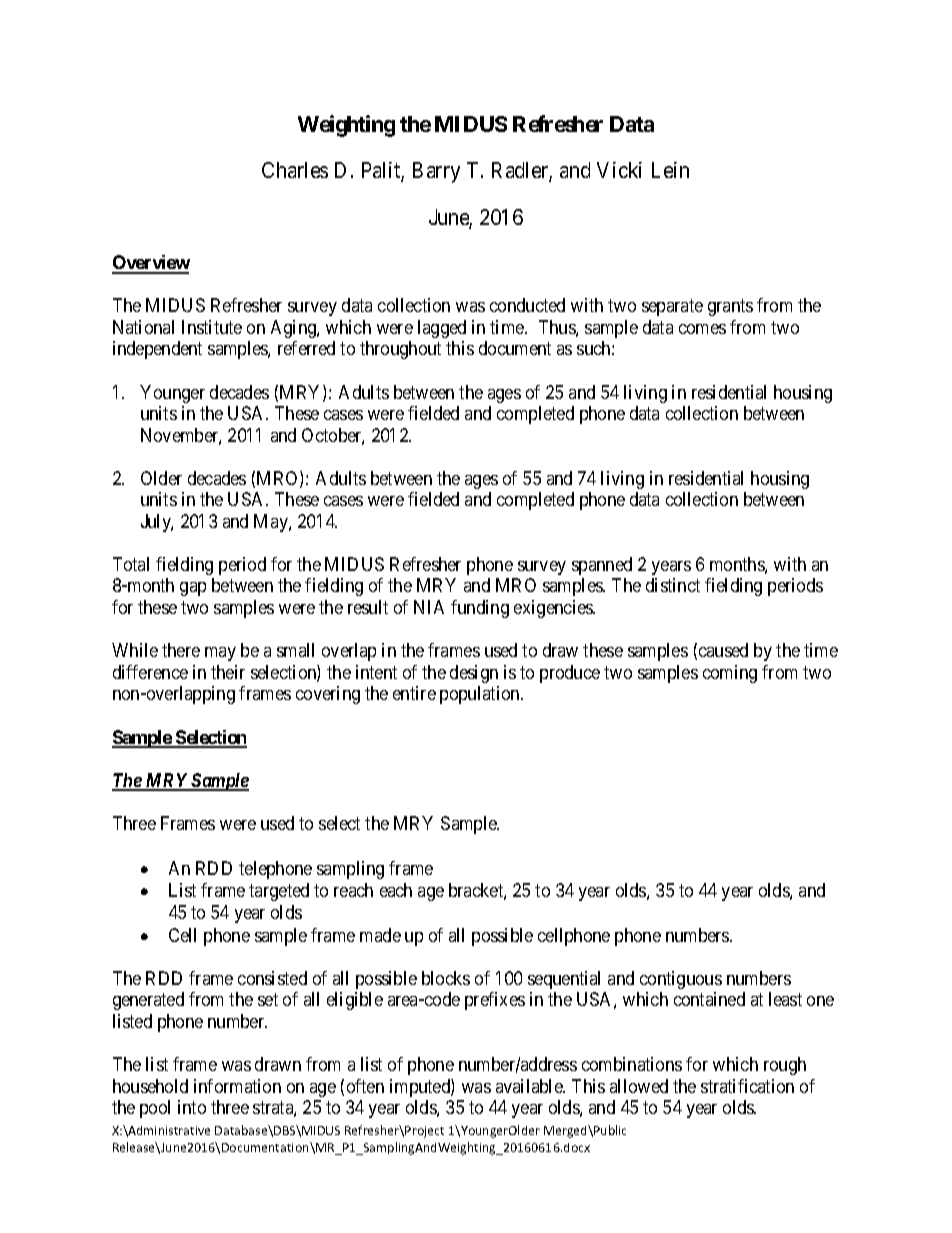 The image size is (952, 1233). Describe the element at coordinates (295, 170) in the image. I see `Charles` at that location.
